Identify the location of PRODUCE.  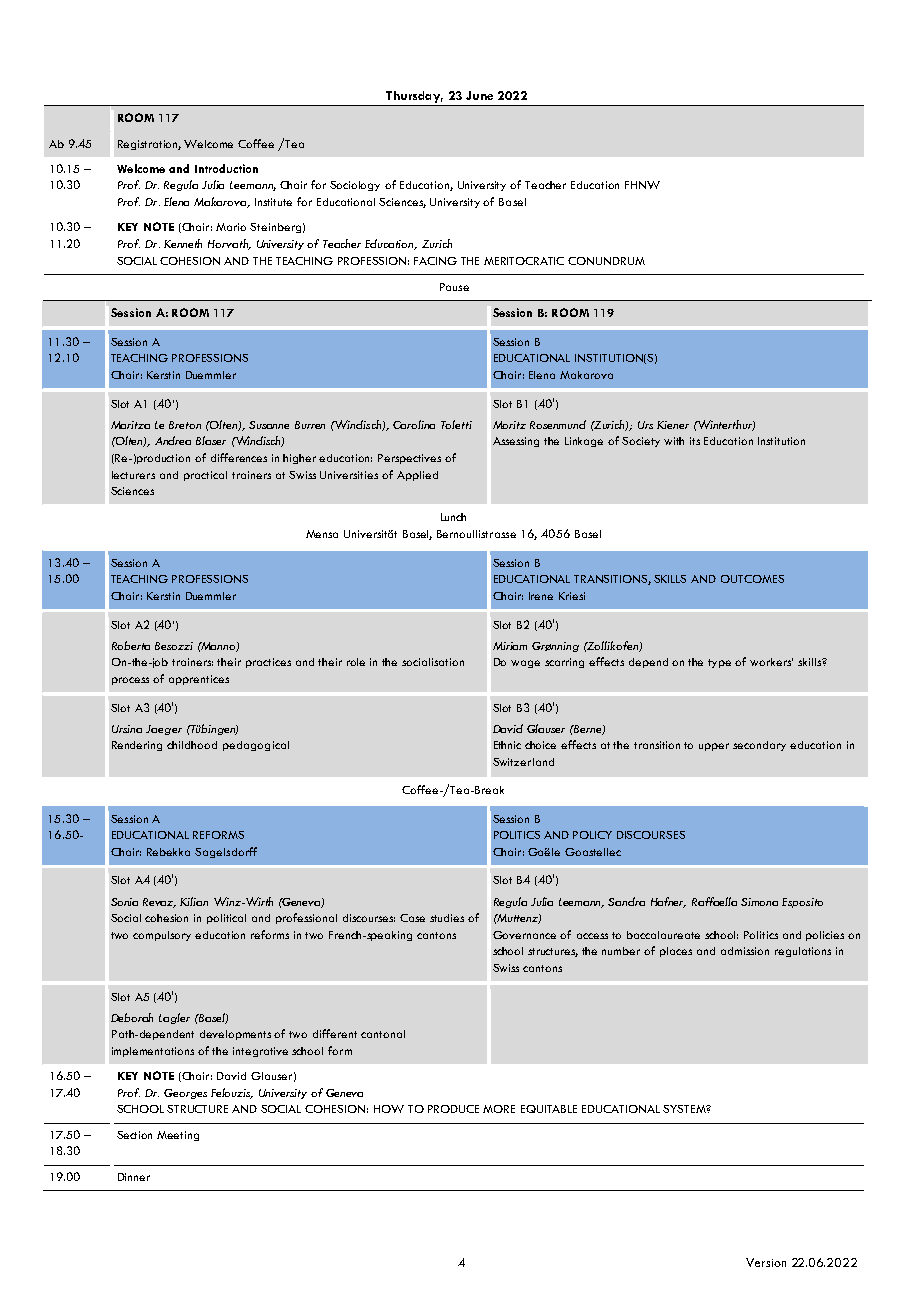
(453, 1109).
